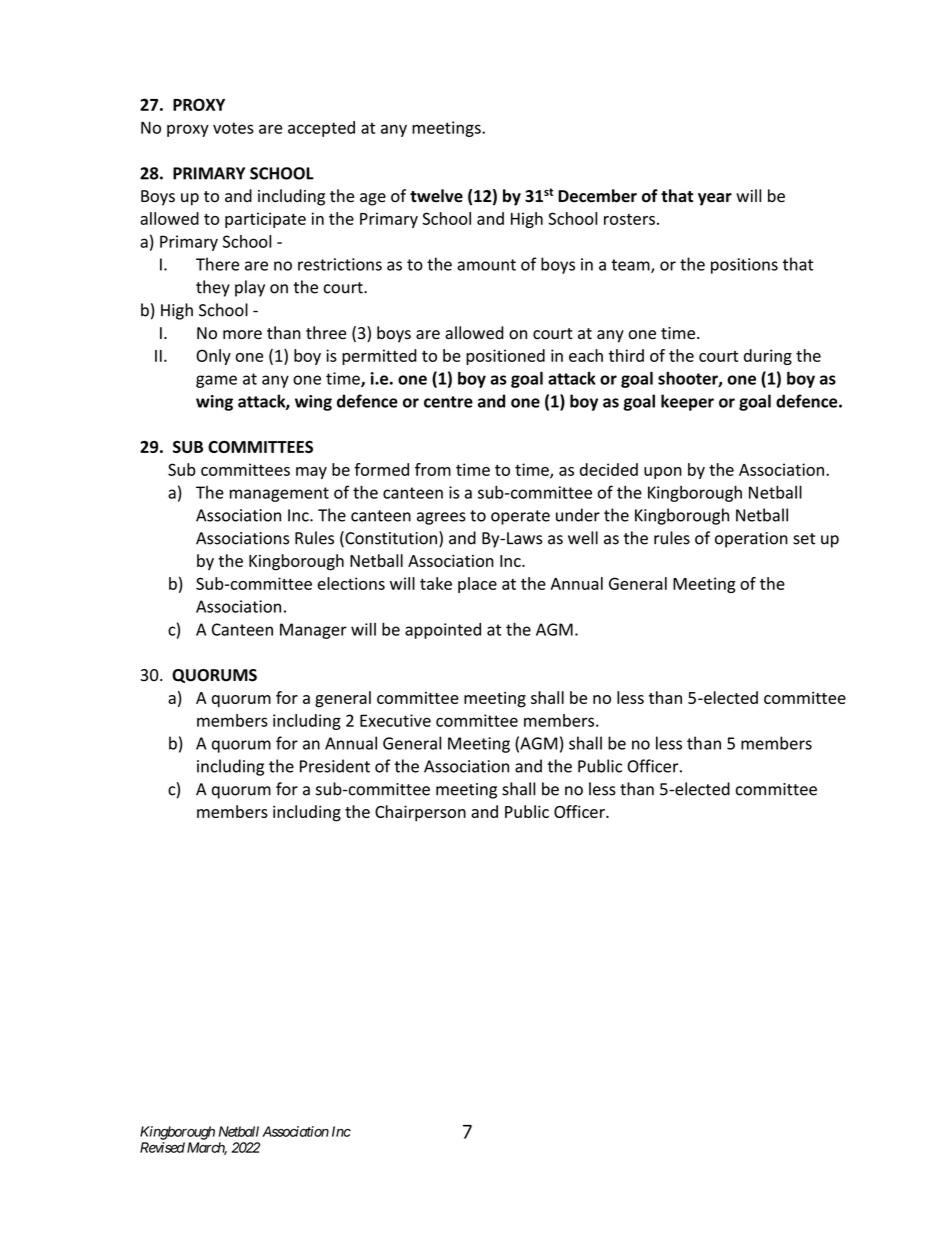 The height and width of the screenshot is (1233, 952). I want to click on votes, so click(233, 128).
